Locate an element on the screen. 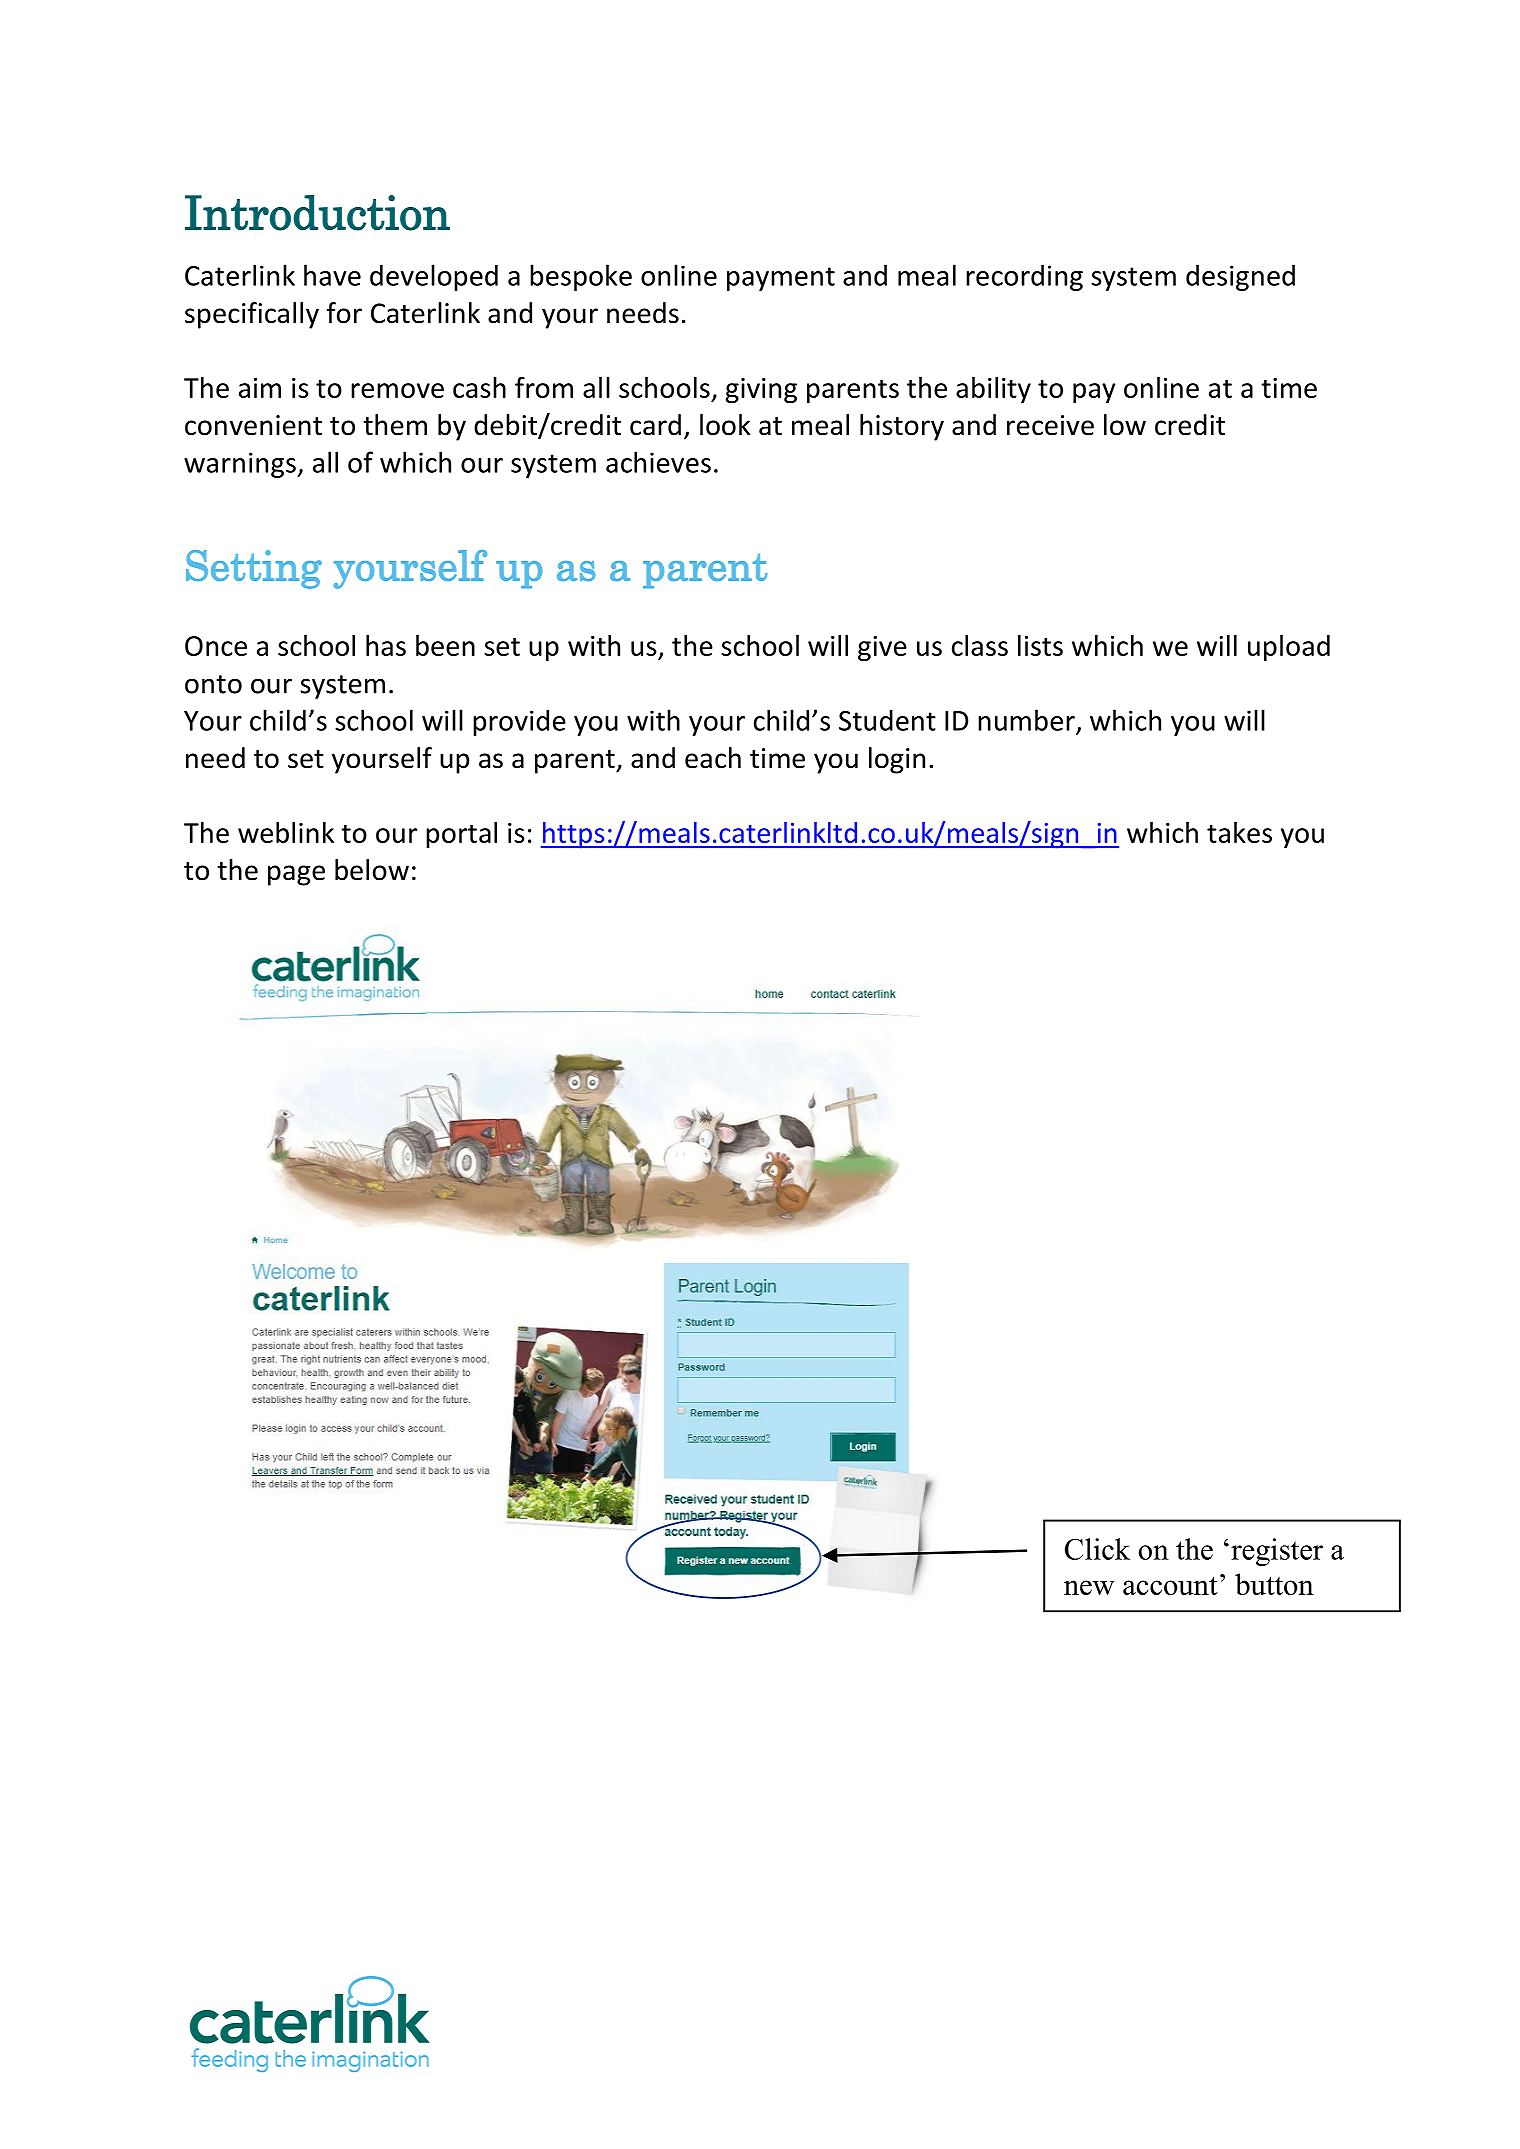  page is located at coordinates (296, 875).
